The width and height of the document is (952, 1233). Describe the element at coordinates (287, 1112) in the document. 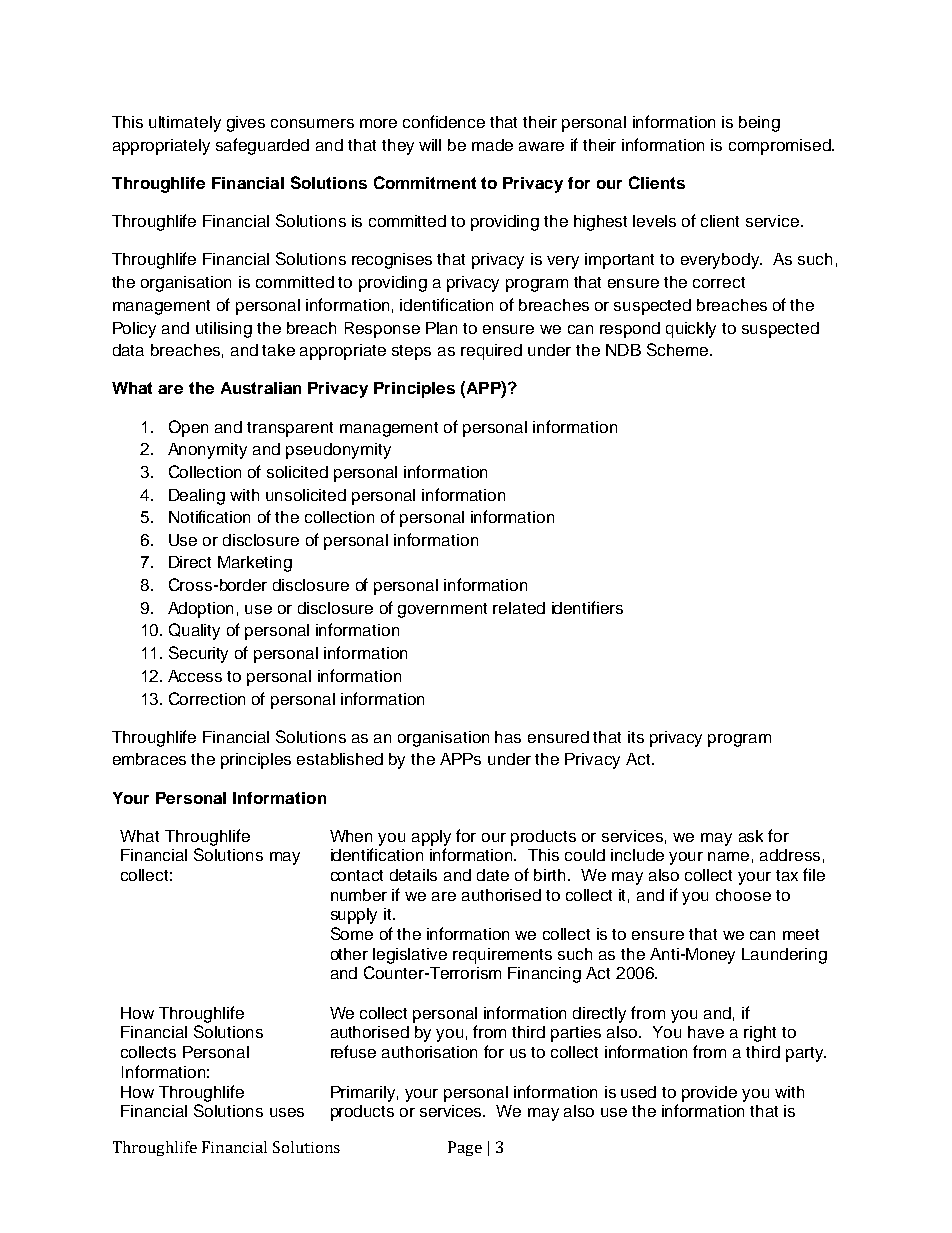

I see `uses` at that location.
